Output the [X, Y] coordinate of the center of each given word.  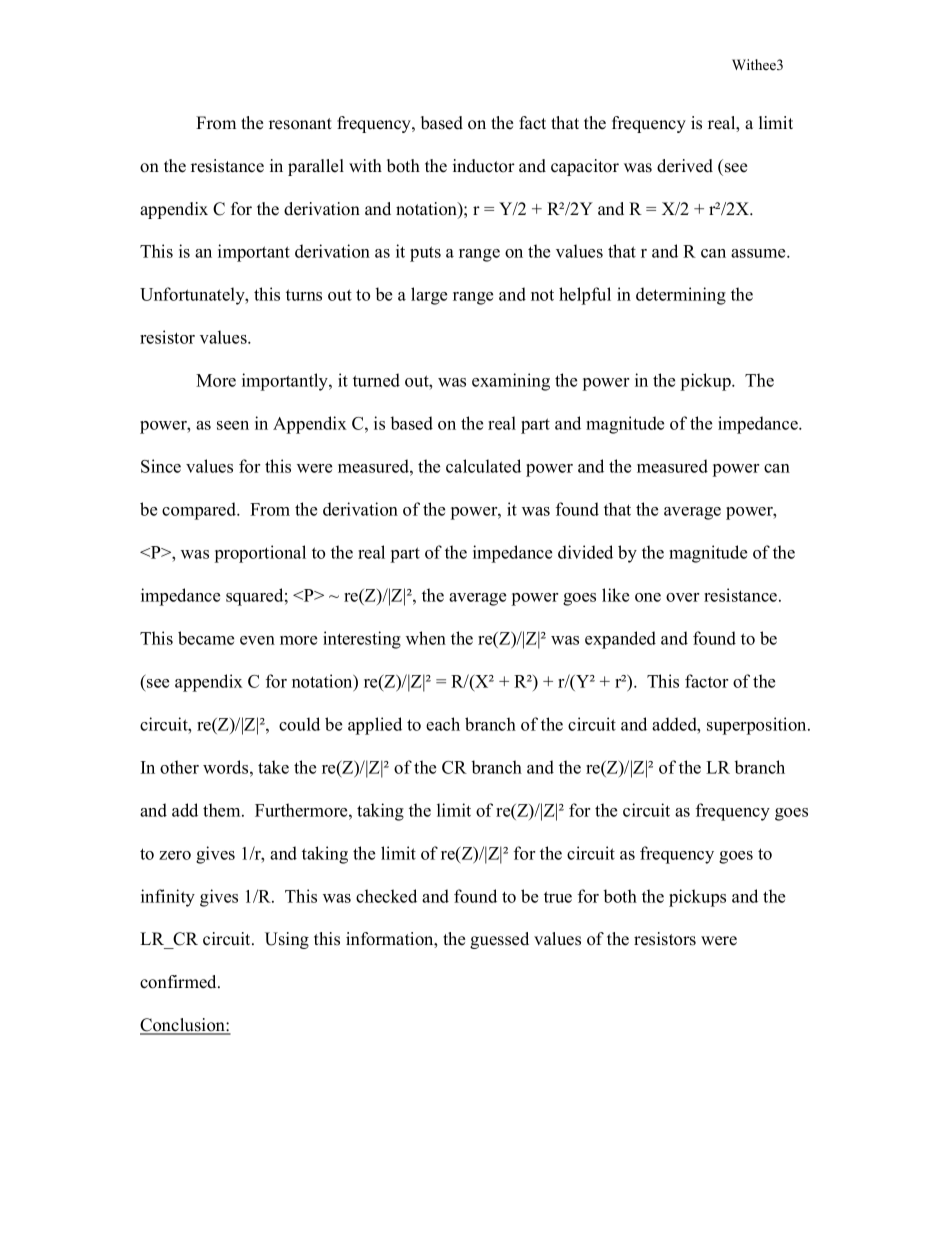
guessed [499, 940]
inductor [484, 166]
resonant [300, 124]
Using [287, 940]
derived [685, 166]
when [426, 638]
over [682, 597]
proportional [260, 554]
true [558, 897]
